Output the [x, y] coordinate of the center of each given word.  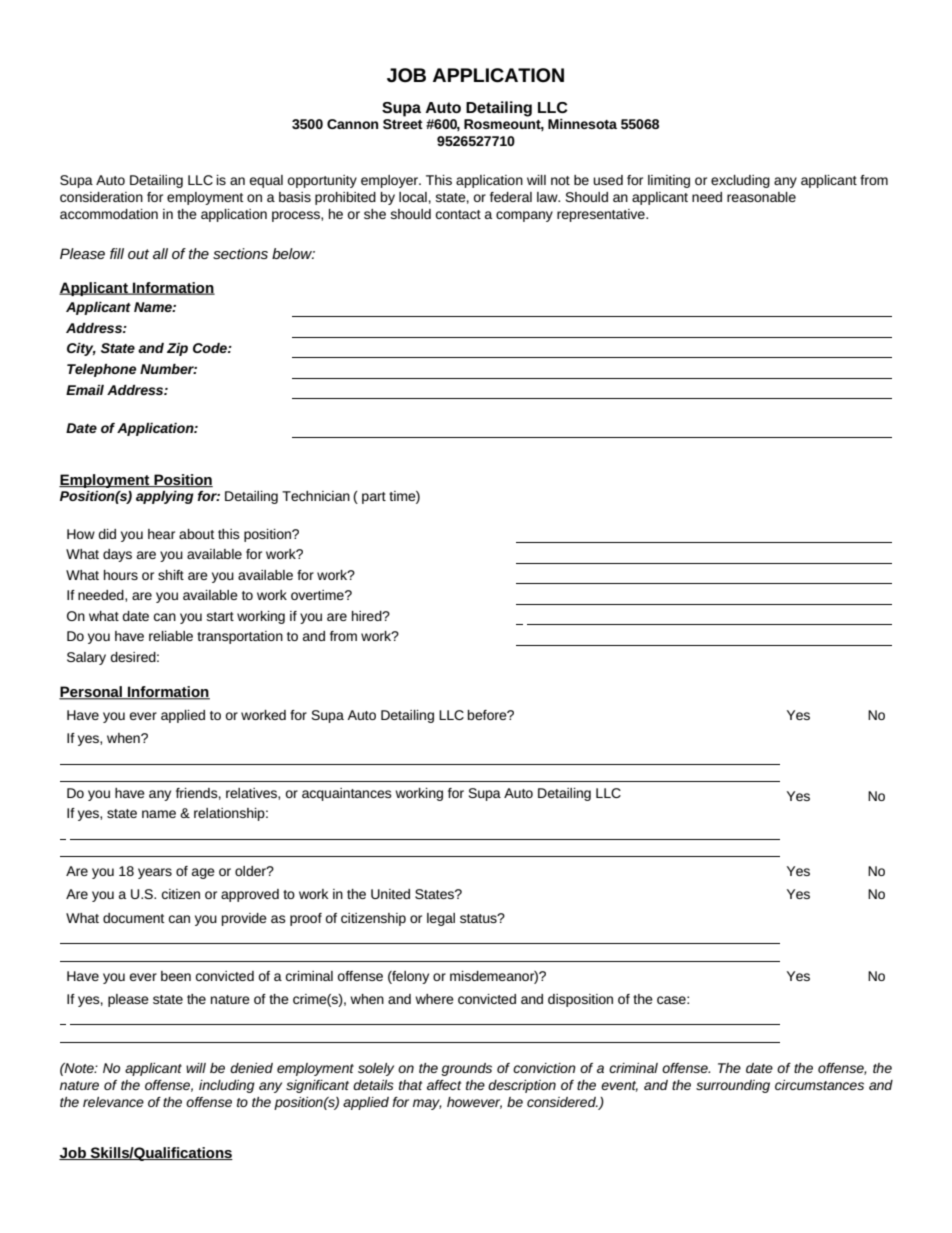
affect [444, 1085]
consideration [101, 197]
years [155, 873]
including [227, 1086]
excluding [740, 181]
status [479, 918]
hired [368, 616]
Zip [177, 349]
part [374, 498]
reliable [171, 636]
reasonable [761, 197]
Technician [316, 496]
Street [403, 124]
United [390, 894]
